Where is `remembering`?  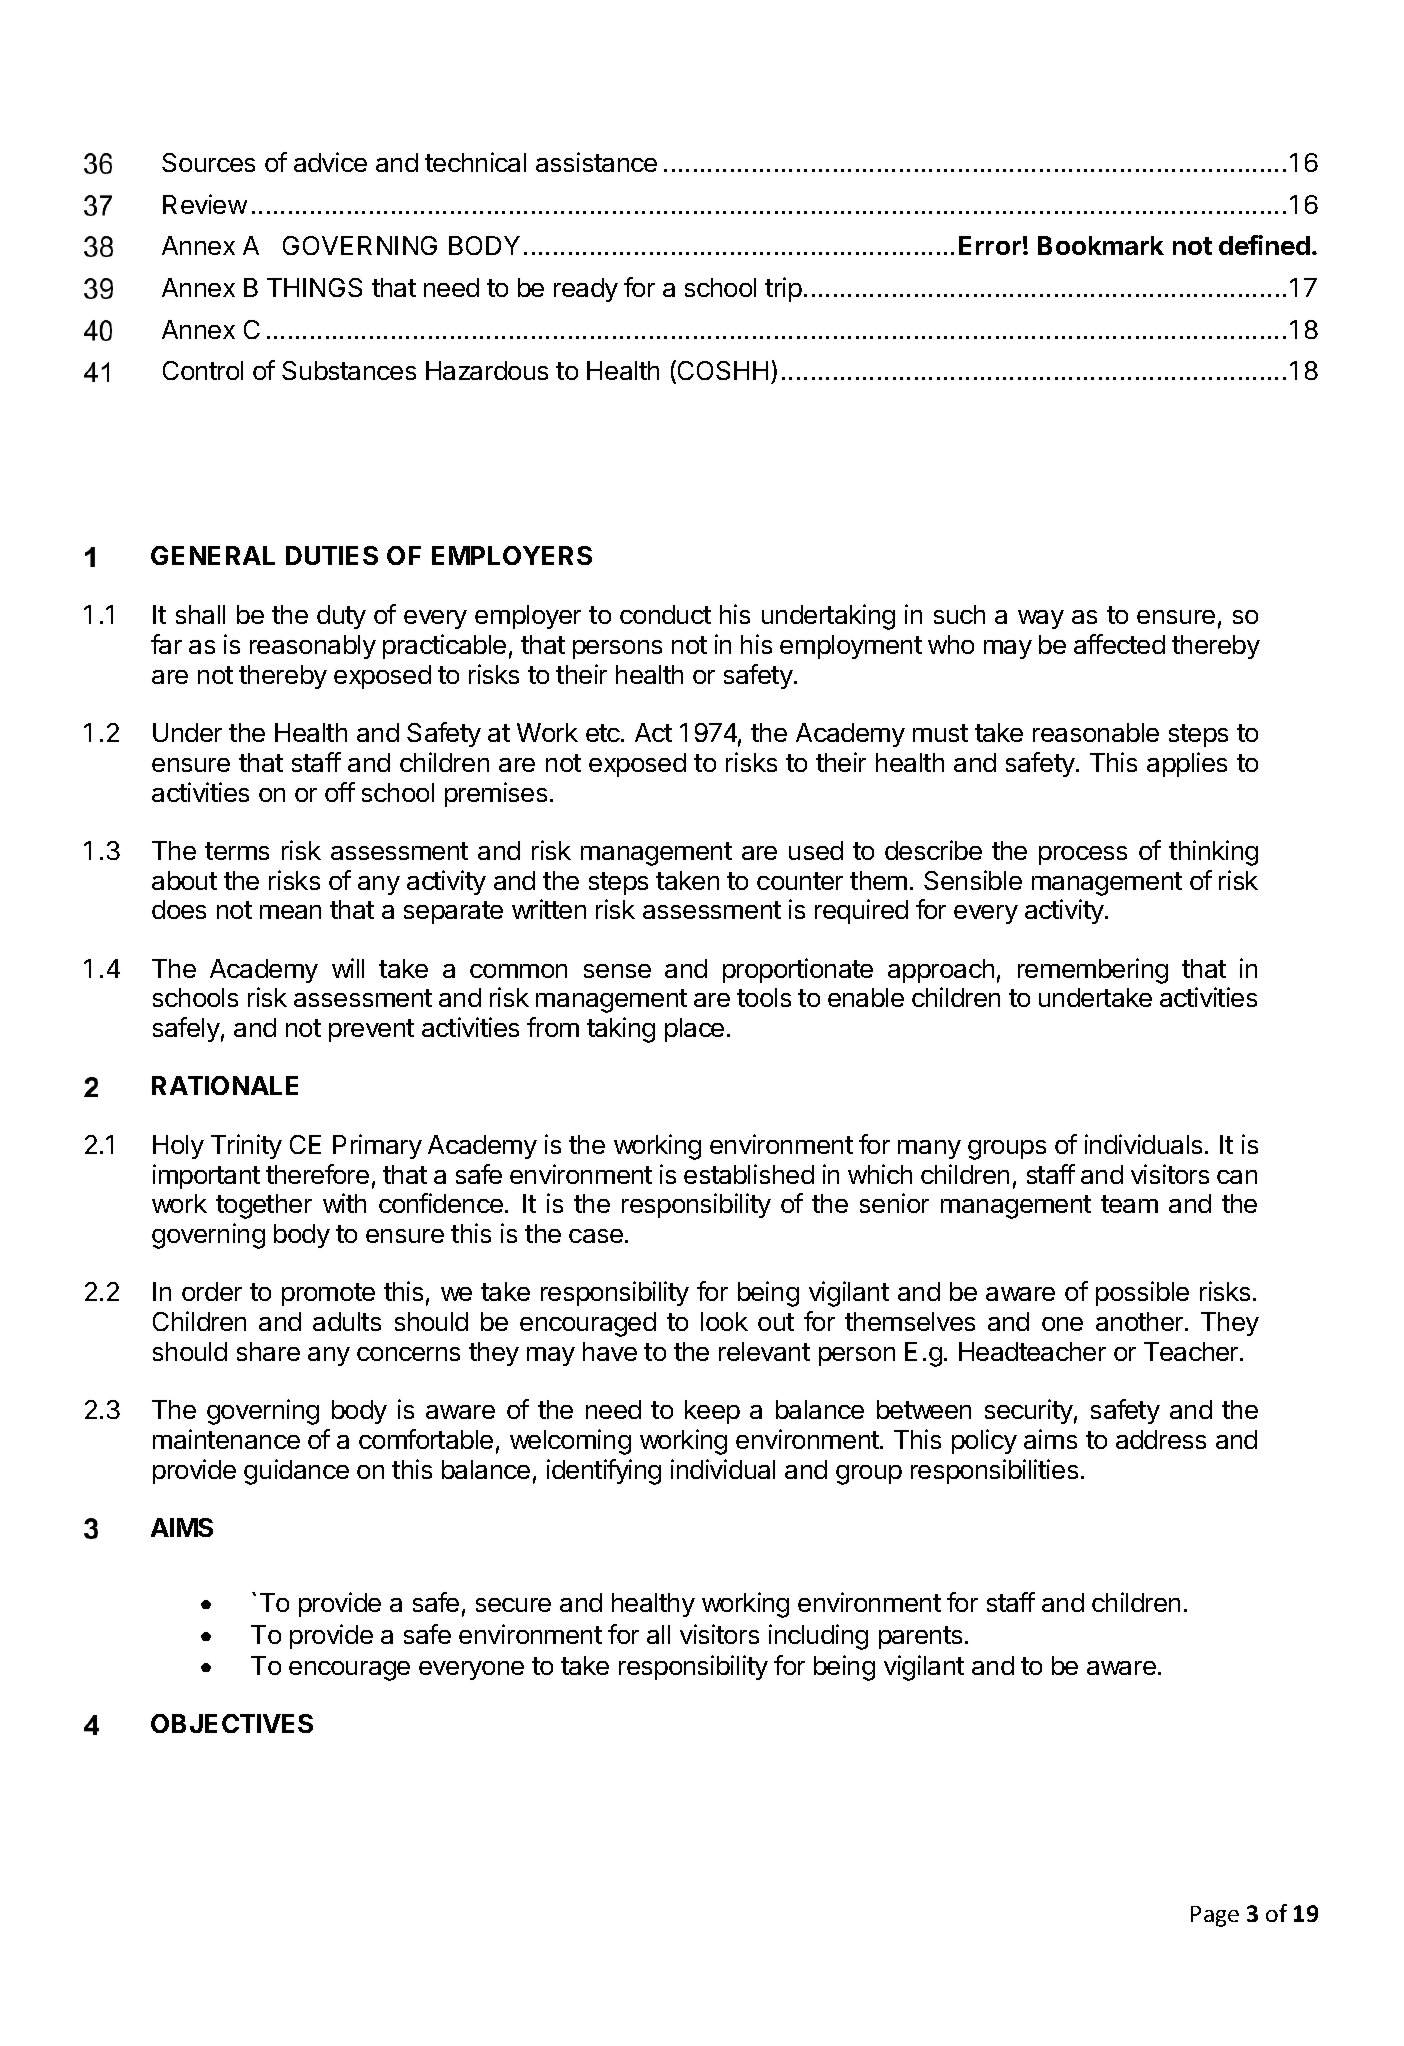
remembering is located at coordinates (1093, 971).
